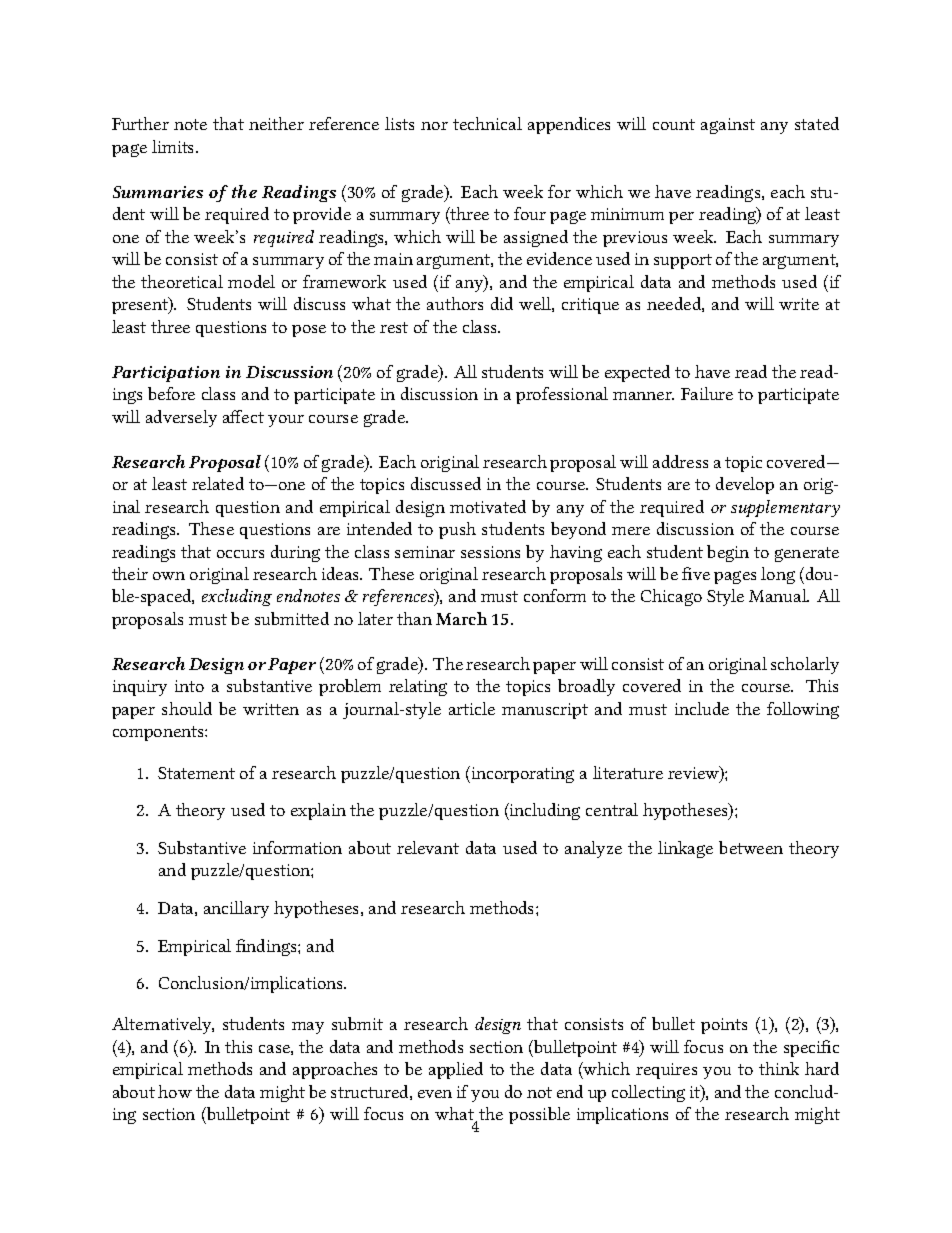  Describe the element at coordinates (175, 1091) in the page. I see `how` at that location.
